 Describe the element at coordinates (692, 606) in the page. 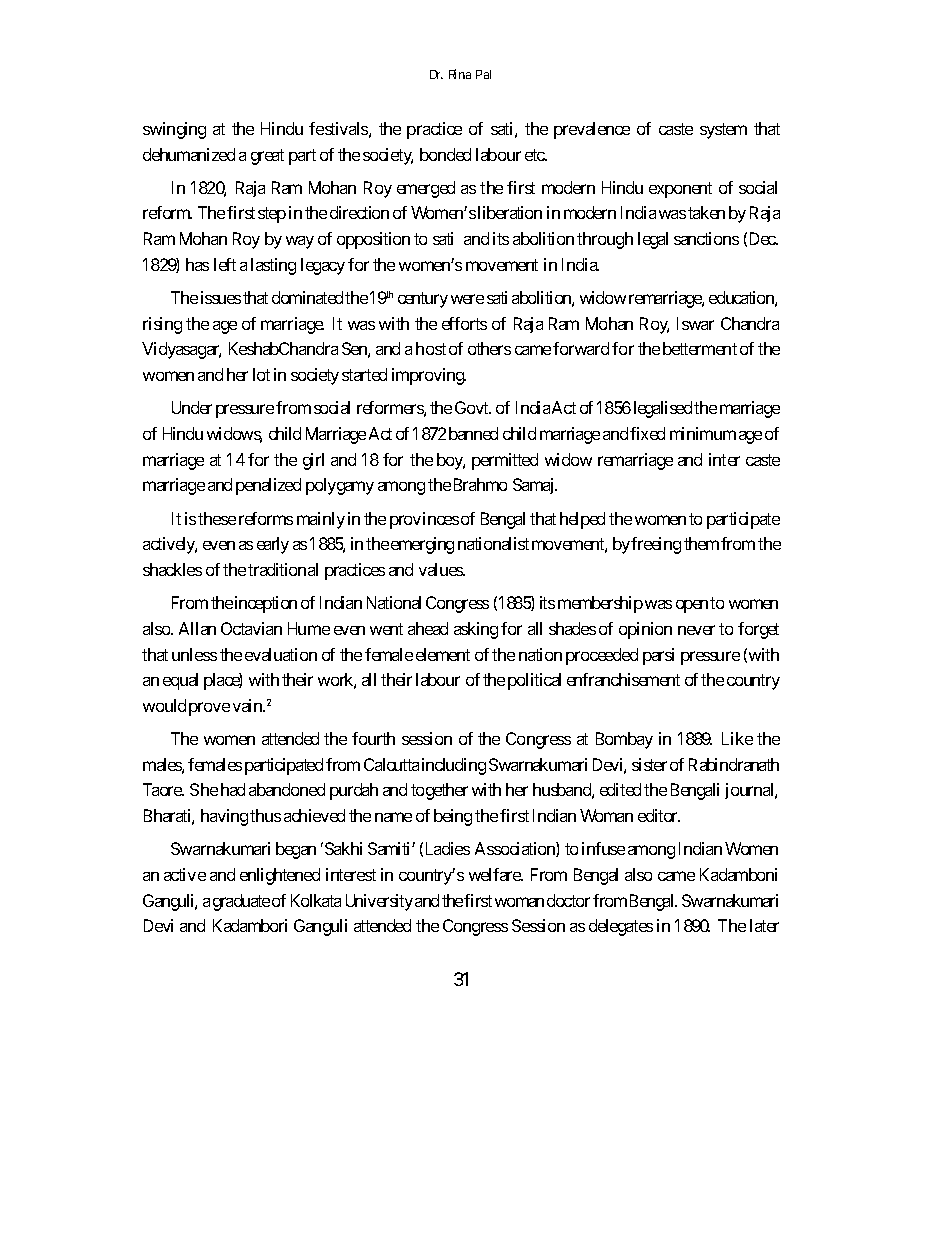

I see `open` at that location.
